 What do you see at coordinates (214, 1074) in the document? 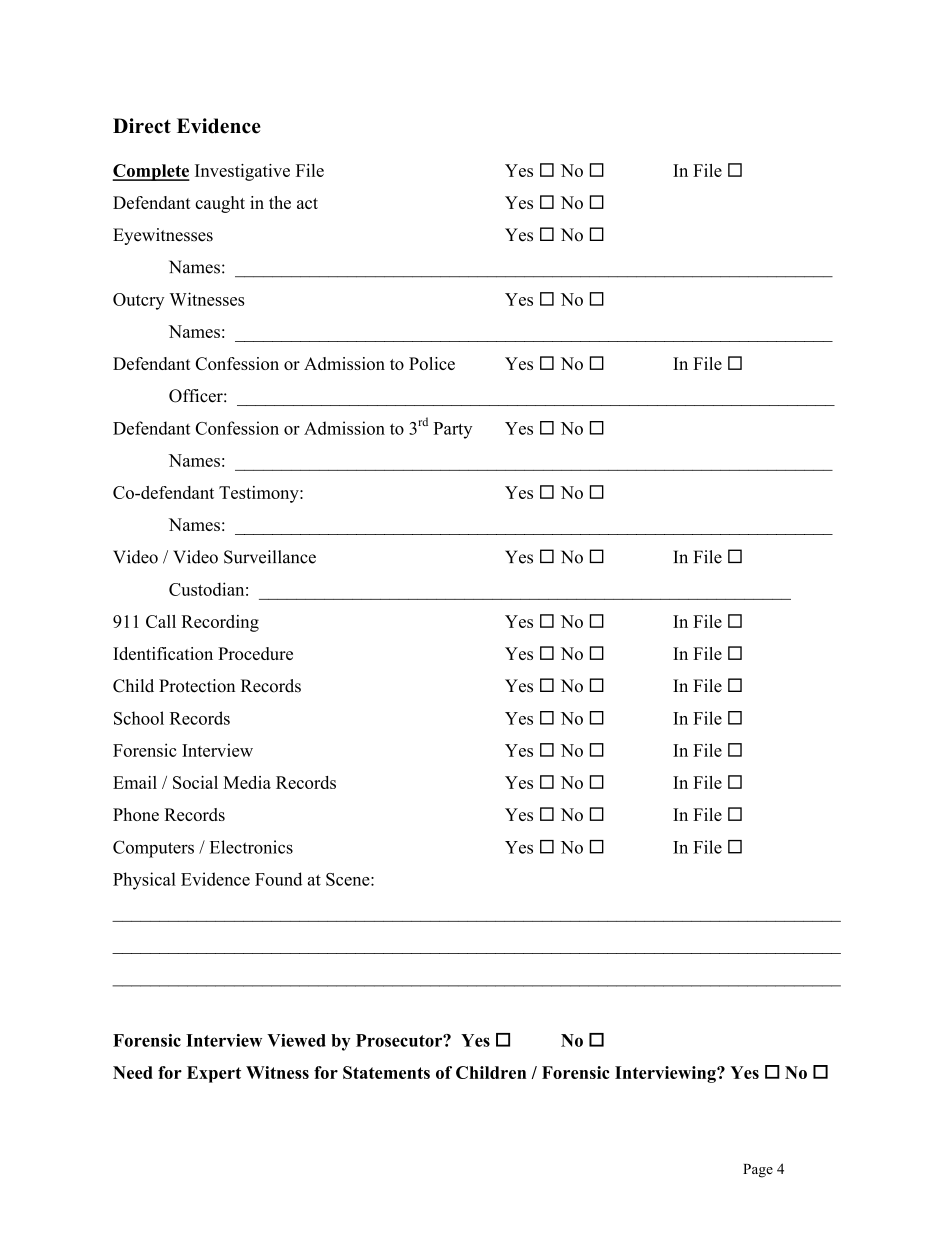
I see `Expert` at bounding box center [214, 1074].
